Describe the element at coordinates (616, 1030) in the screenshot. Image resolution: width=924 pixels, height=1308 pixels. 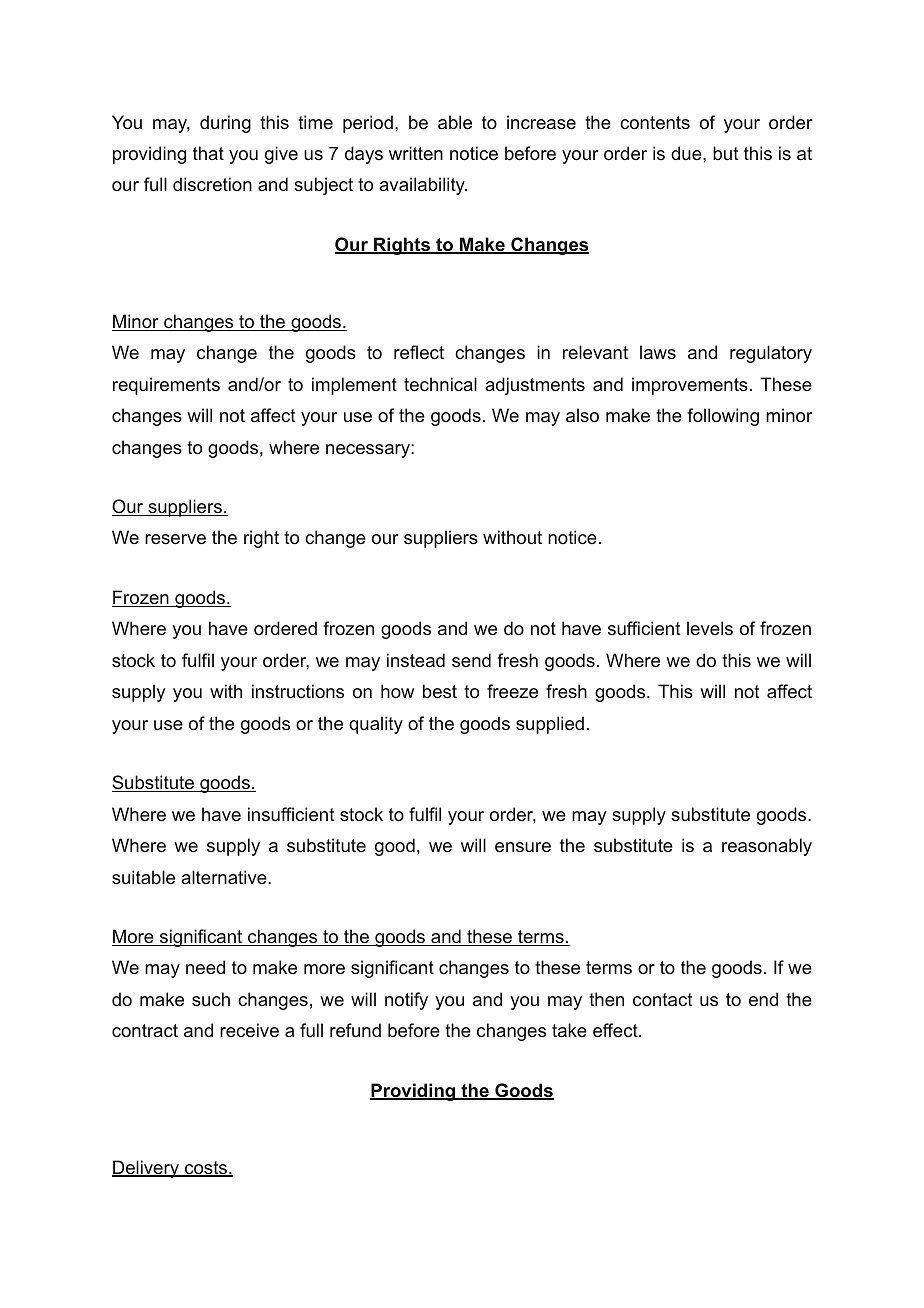
I see `effect` at that location.
